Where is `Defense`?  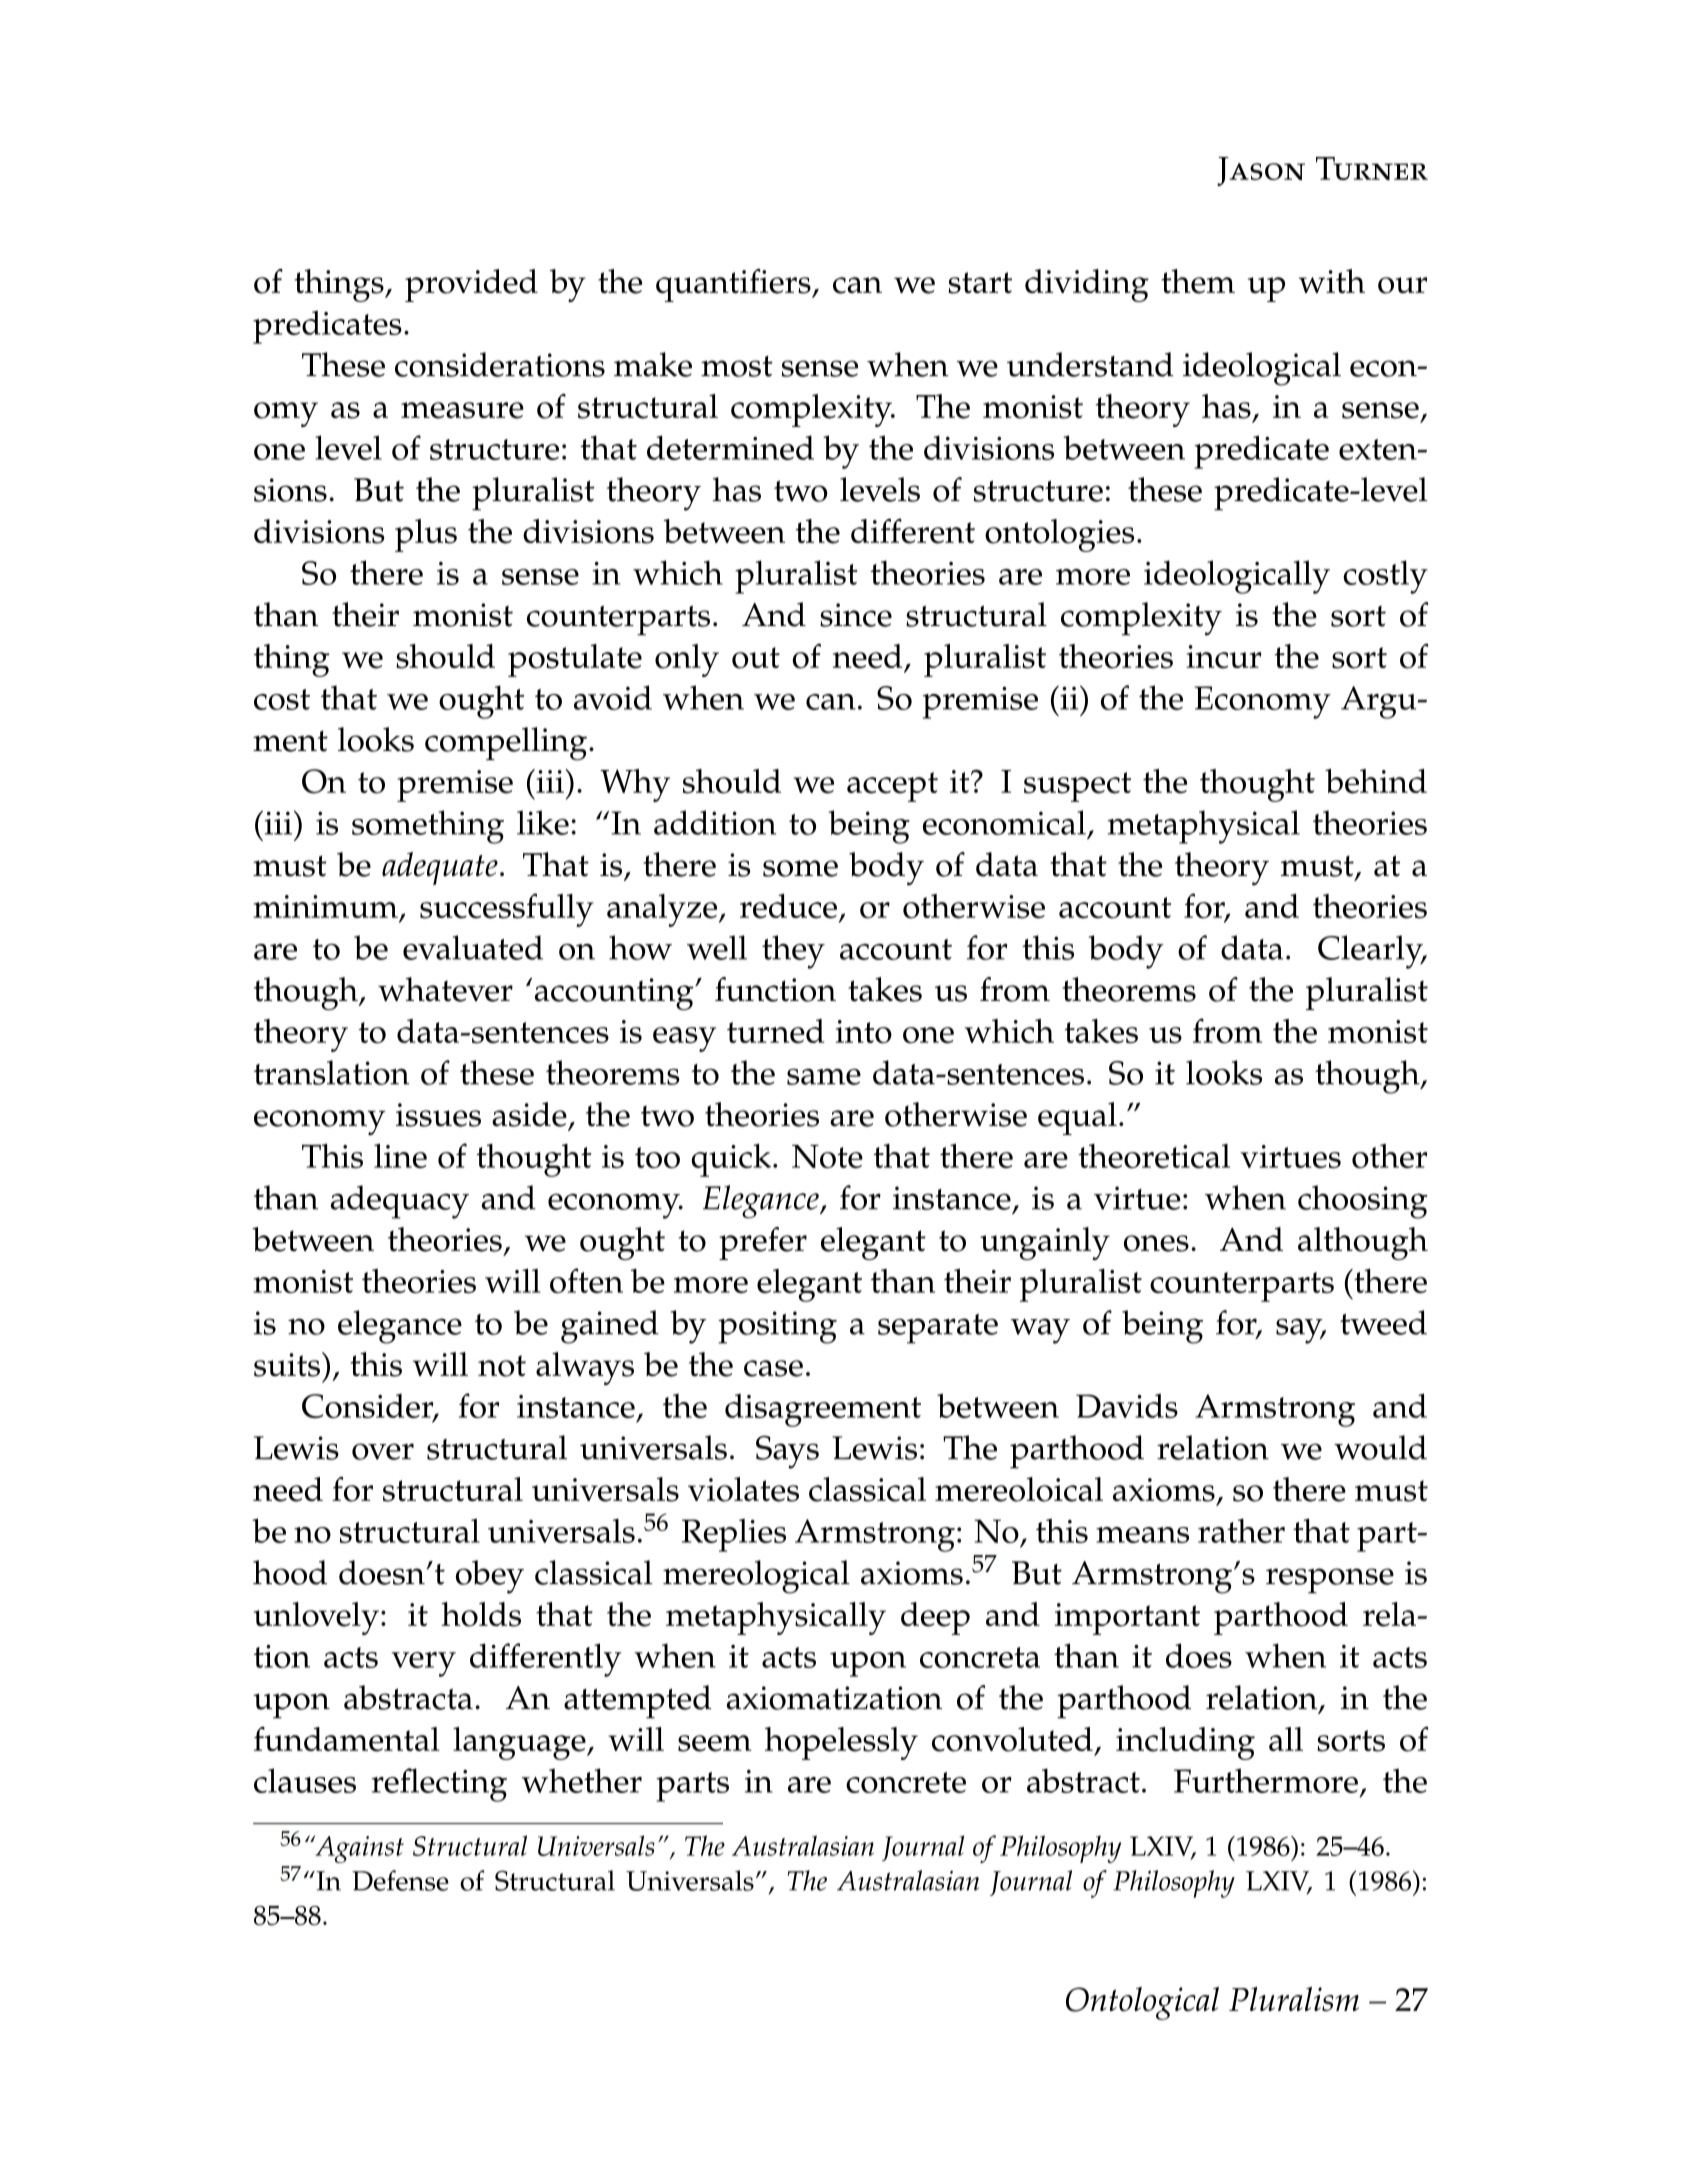
Defense is located at coordinates (400, 1880).
